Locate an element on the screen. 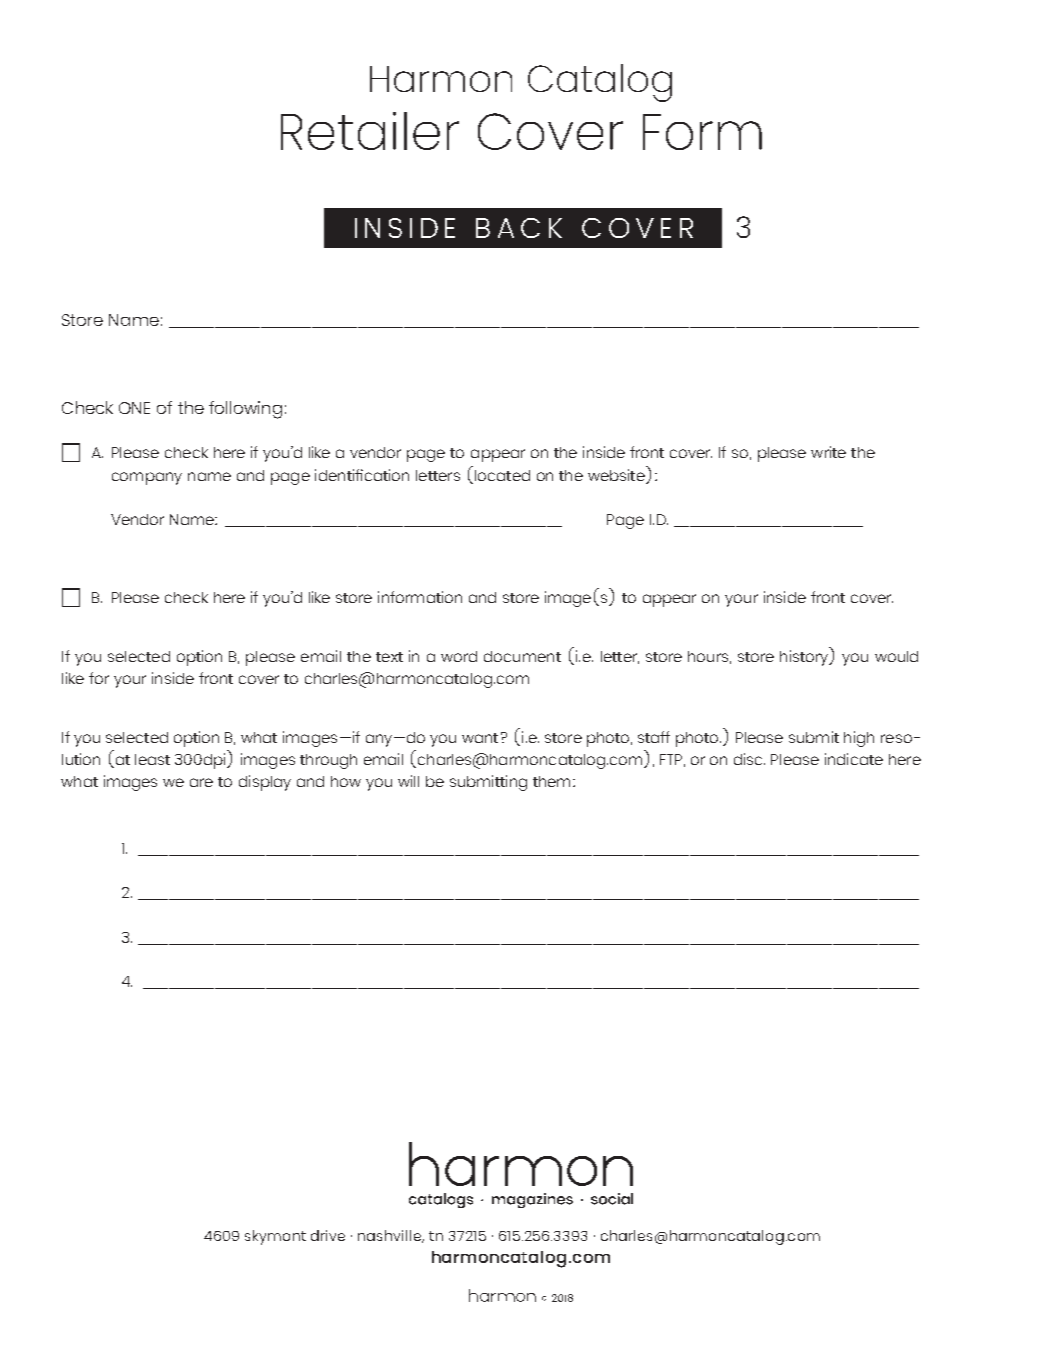 The width and height of the screenshot is (1042, 1349). BACK is located at coordinates (519, 228).
